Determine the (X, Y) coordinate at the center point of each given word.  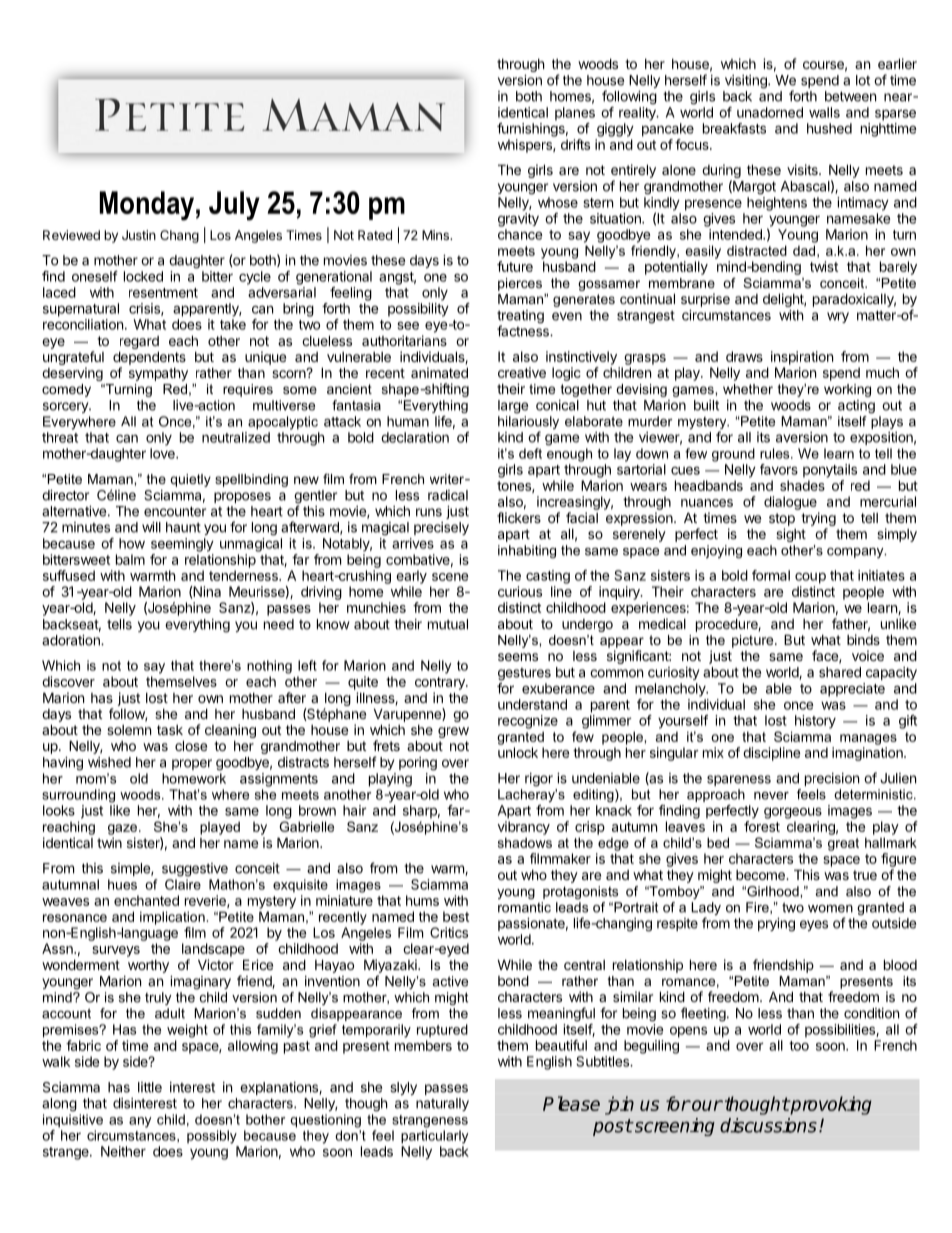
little (150, 1087)
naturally (442, 1104)
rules (776, 453)
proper (192, 764)
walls (824, 112)
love (163, 453)
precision (832, 779)
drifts (575, 144)
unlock (518, 752)
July (234, 206)
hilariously (528, 424)
